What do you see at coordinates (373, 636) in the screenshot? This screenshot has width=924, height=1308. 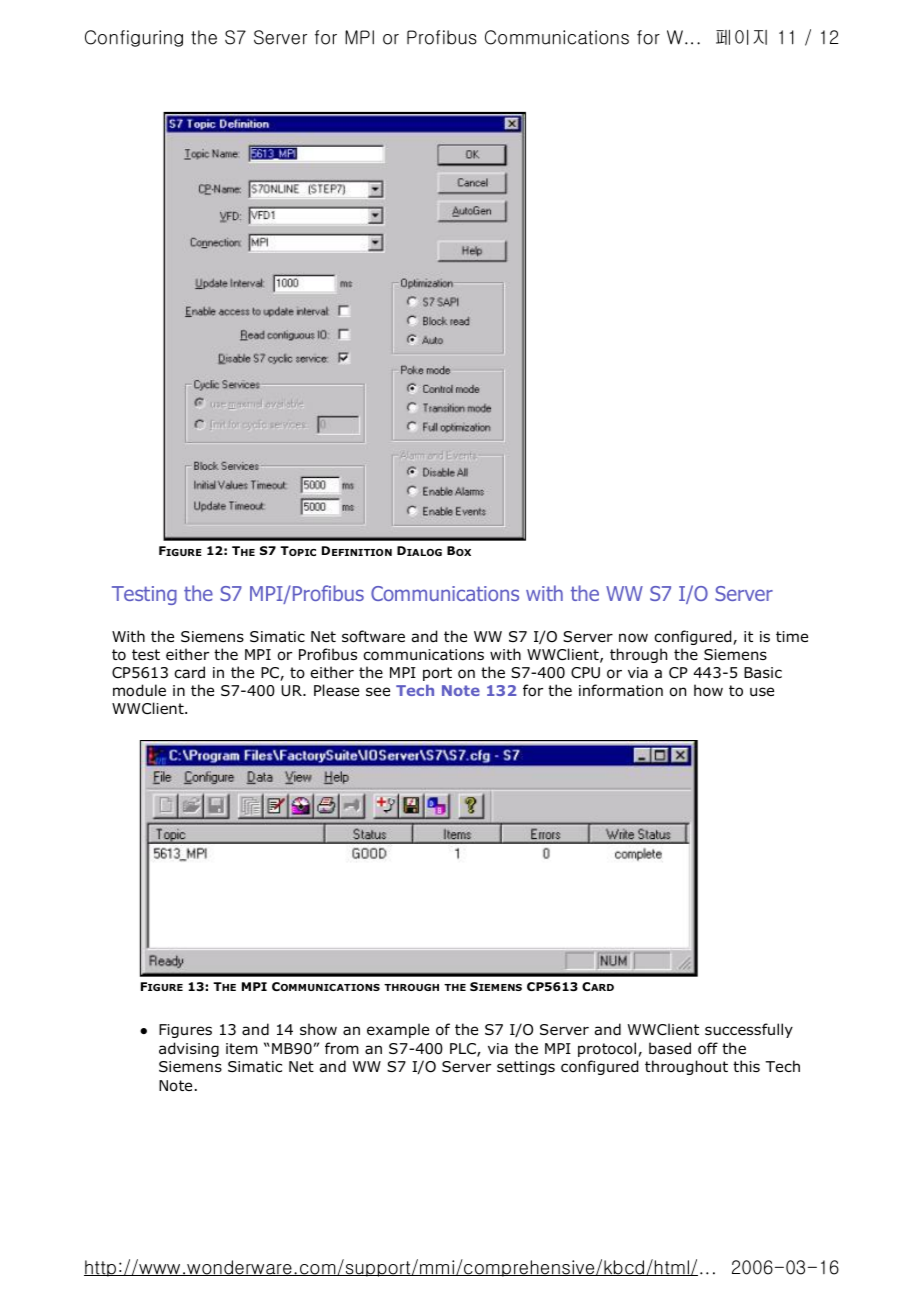 I see `software` at bounding box center [373, 636].
